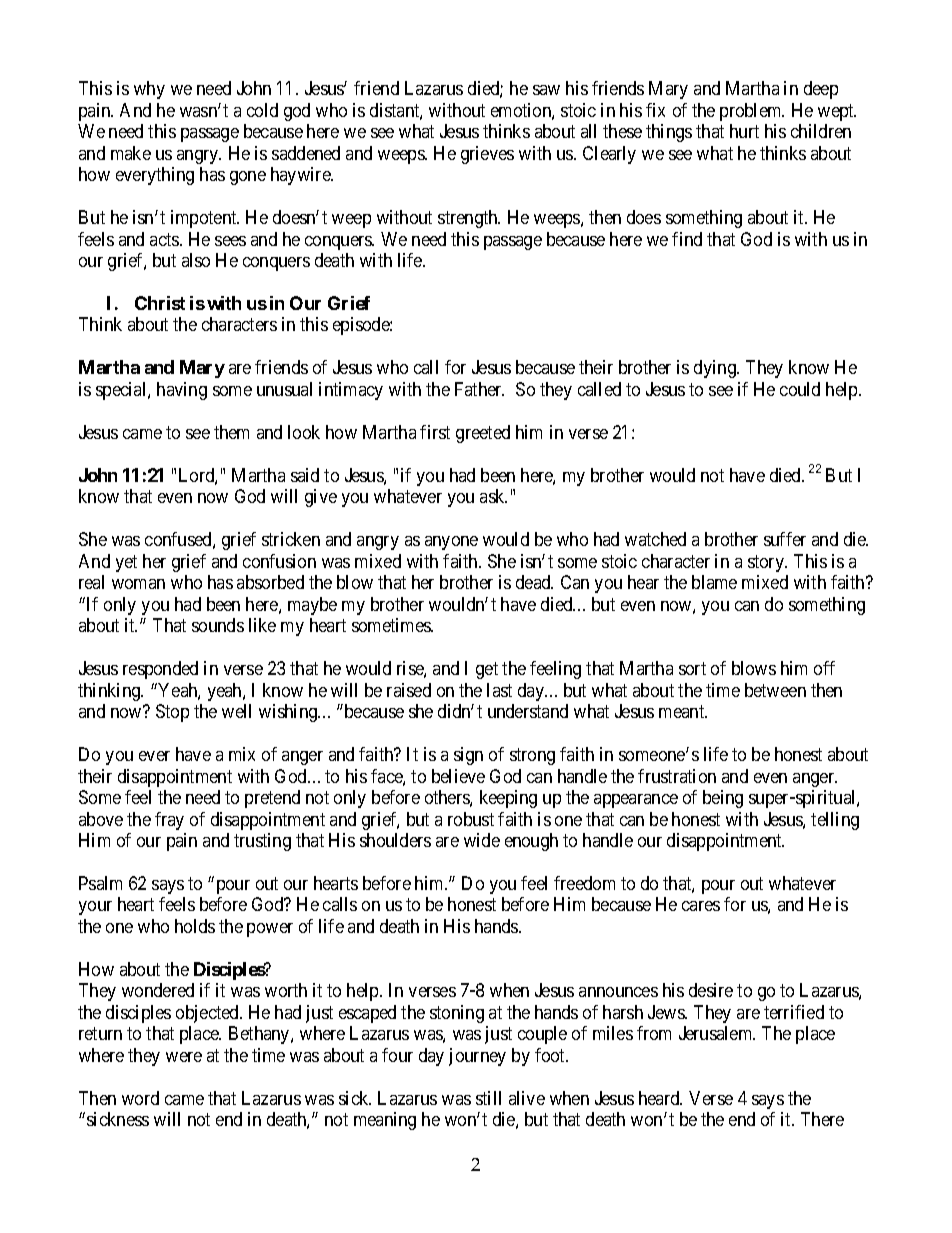 The width and height of the page is (952, 1233). Describe the element at coordinates (482, 840) in the page. I see `wide` at that location.
